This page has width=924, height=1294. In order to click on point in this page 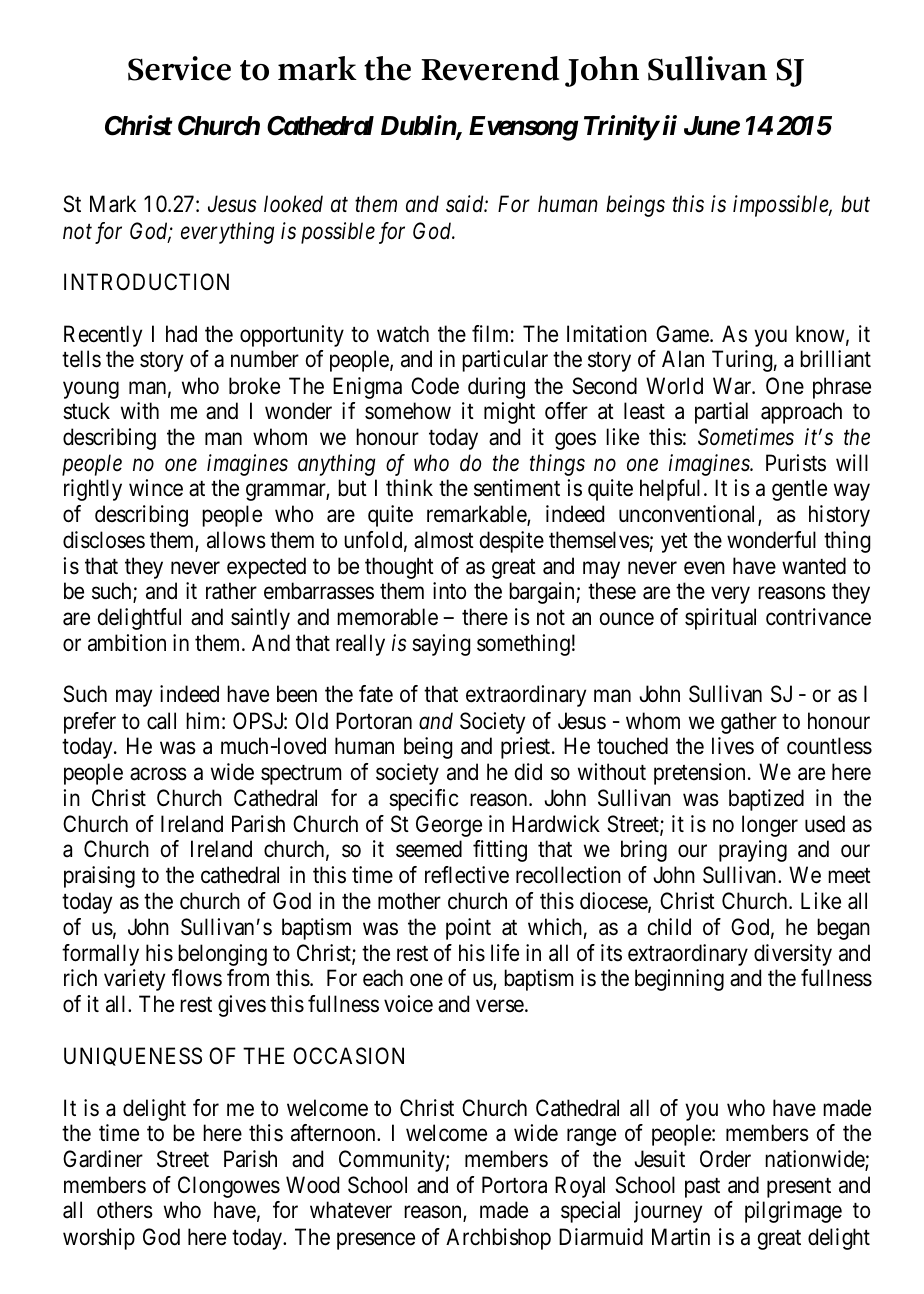, I will do `click(468, 929)`.
